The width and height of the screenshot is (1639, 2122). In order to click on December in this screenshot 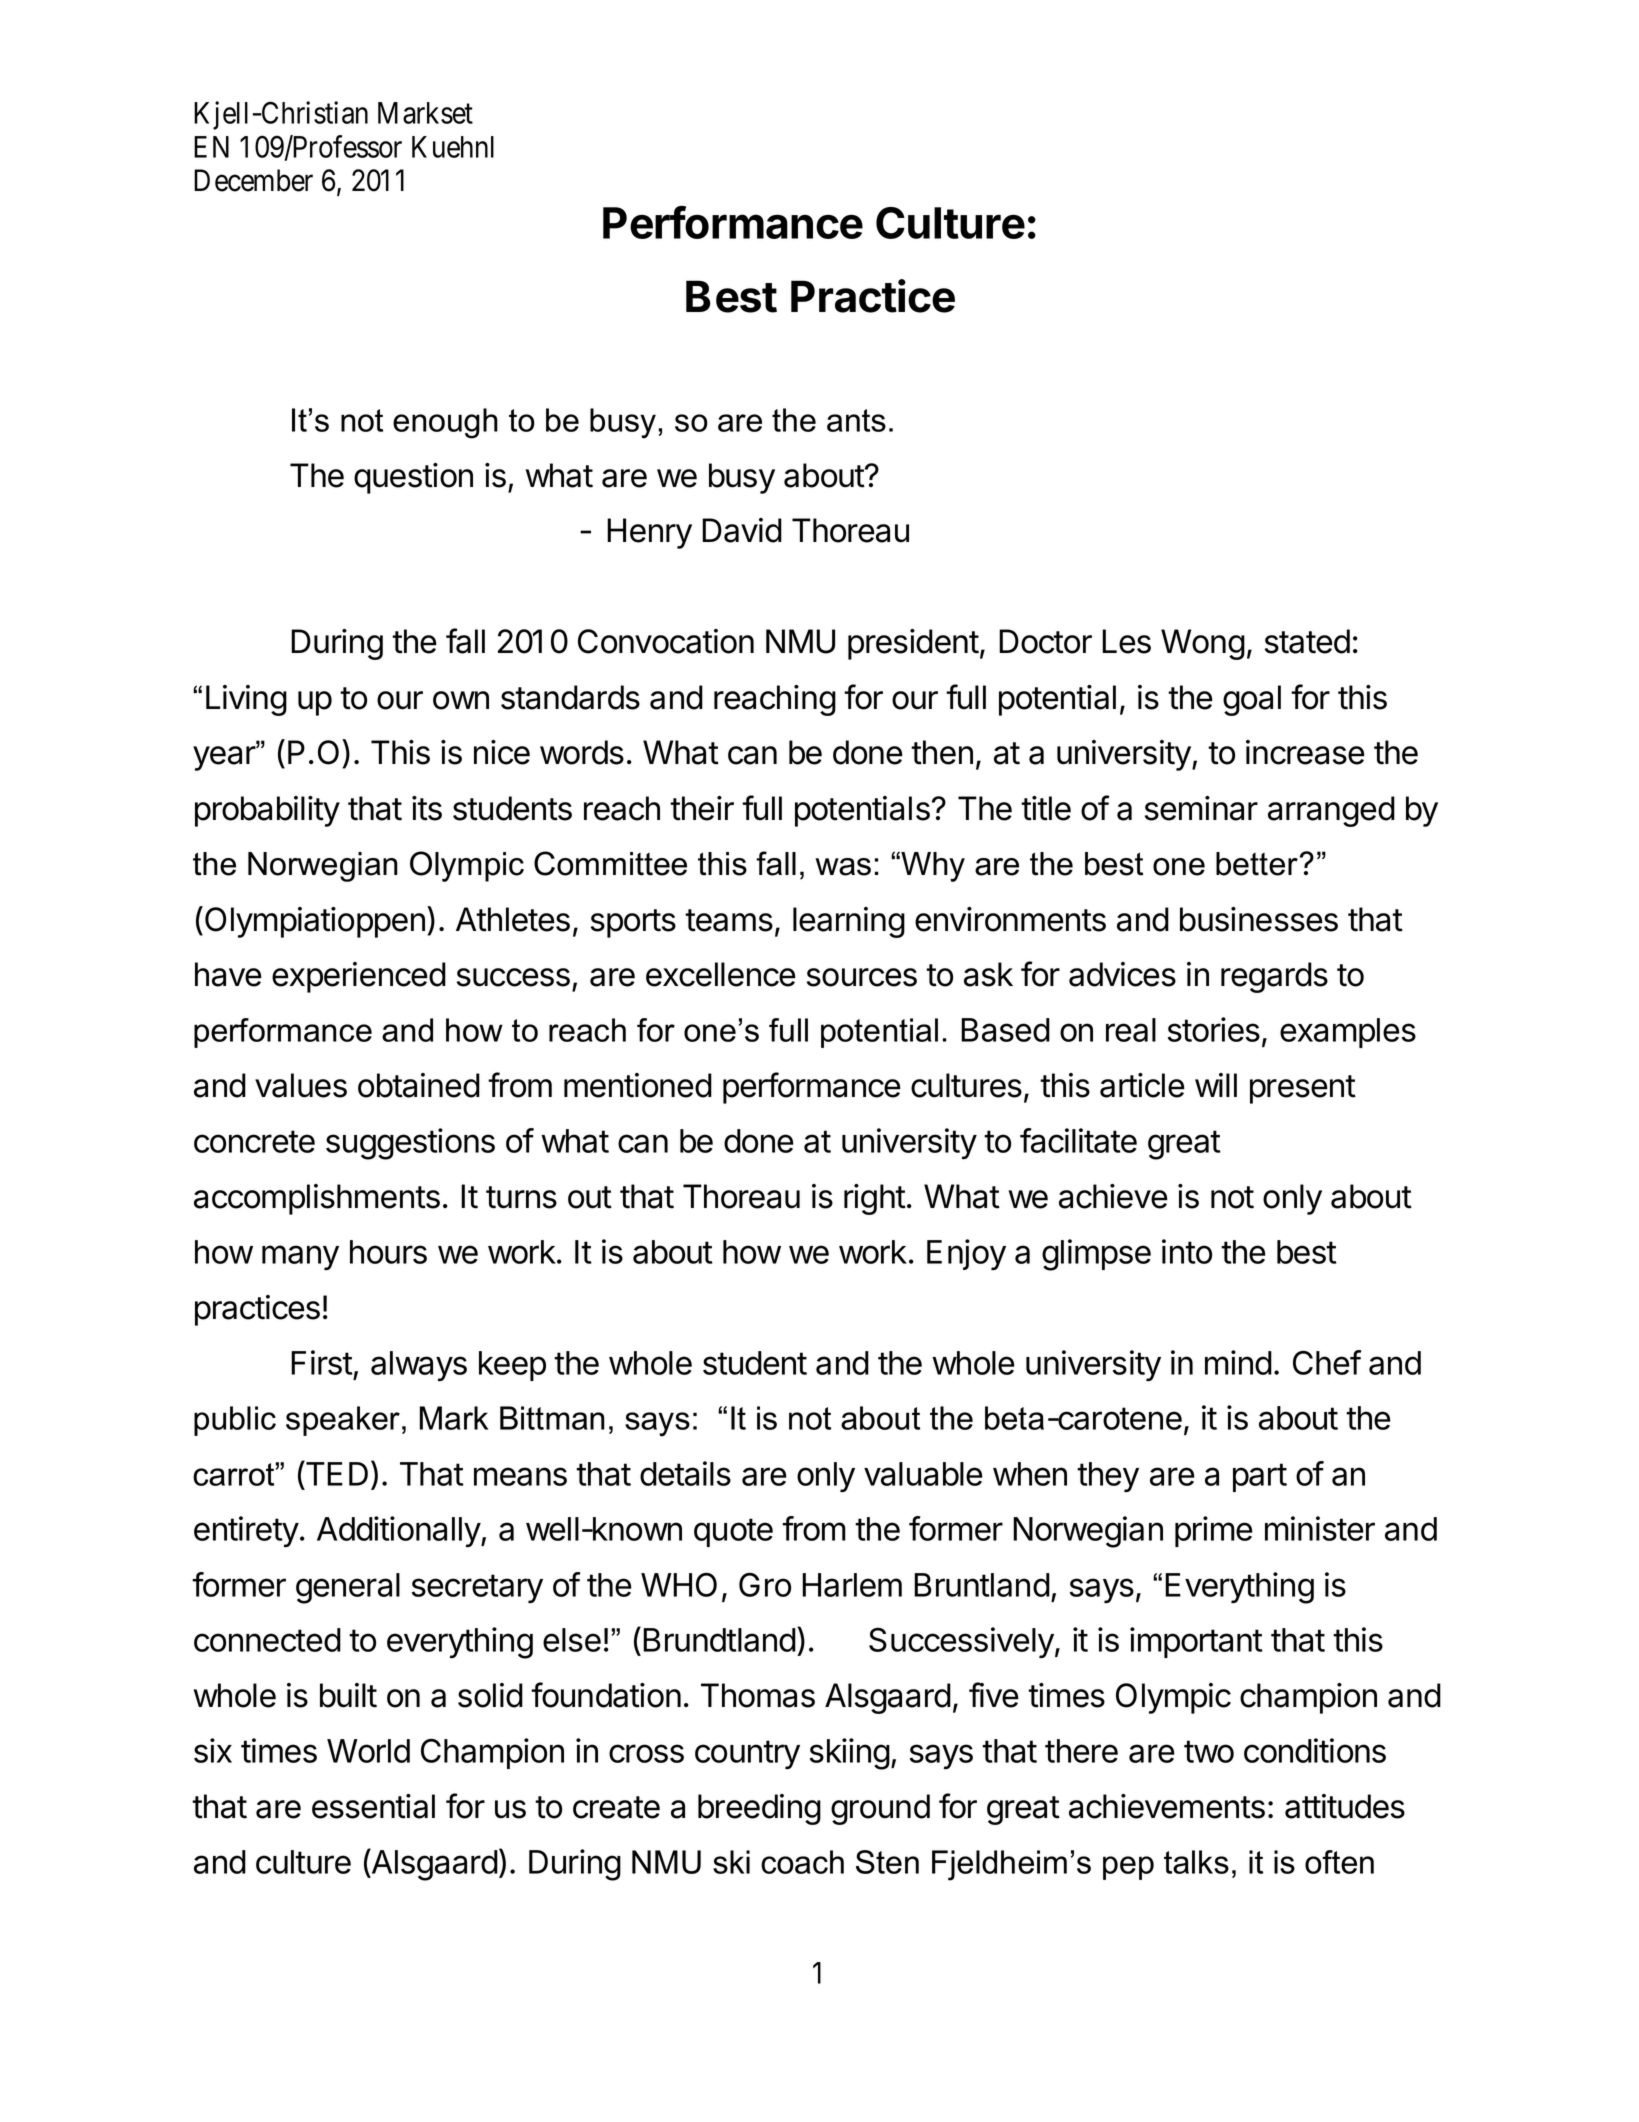, I will do `click(253, 180)`.
